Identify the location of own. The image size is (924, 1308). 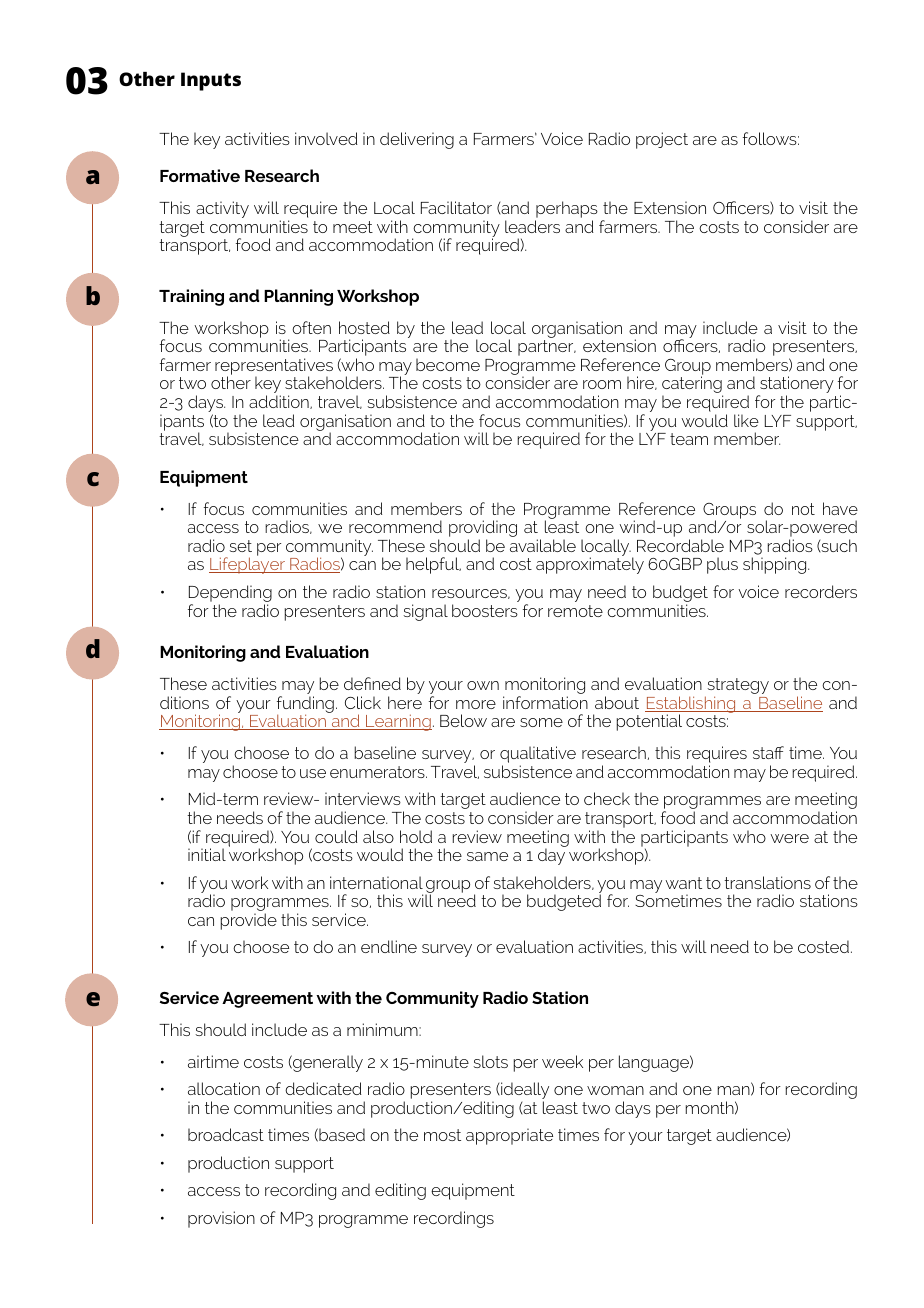
(483, 685).
